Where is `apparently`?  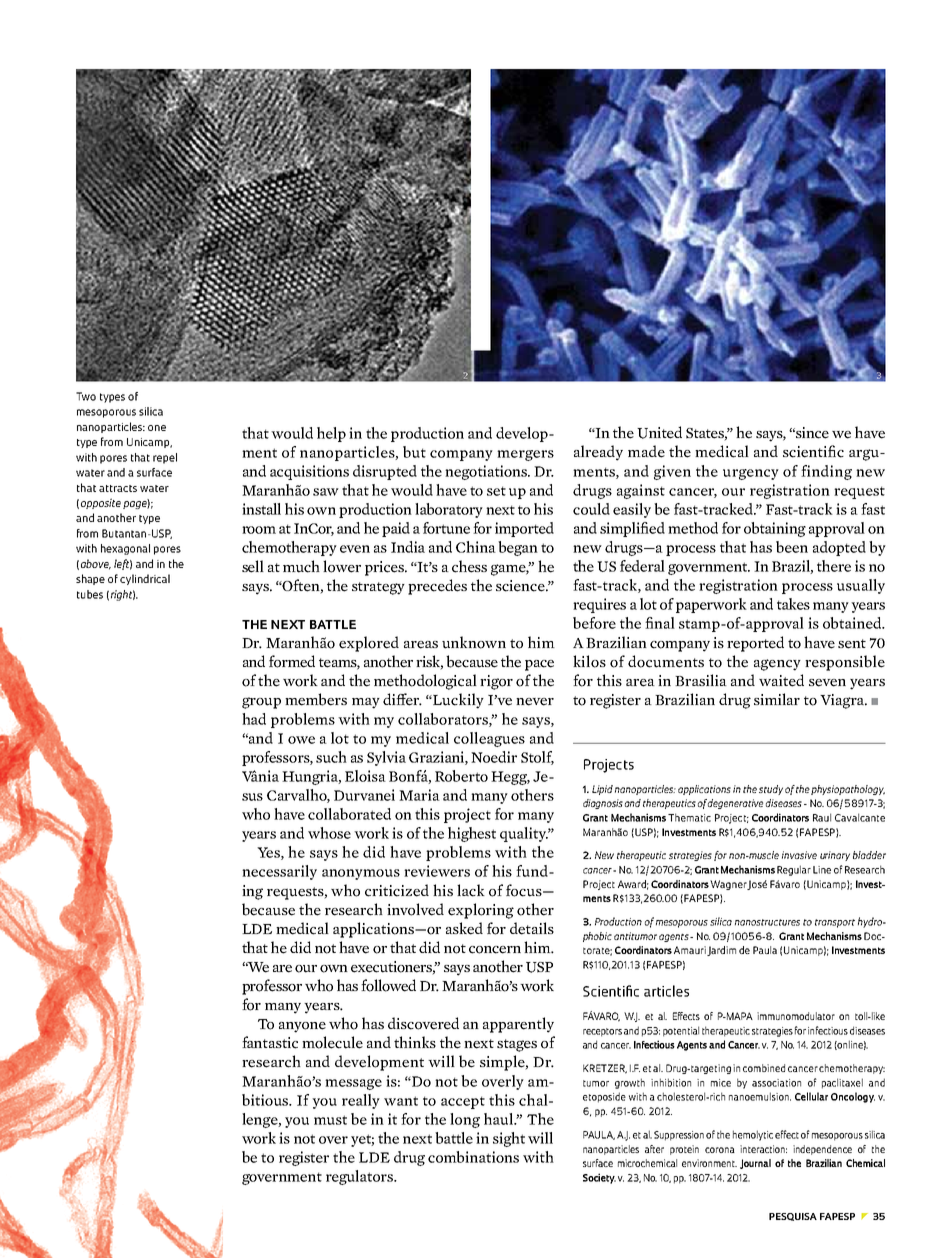 apparently is located at coordinates (518, 1025).
